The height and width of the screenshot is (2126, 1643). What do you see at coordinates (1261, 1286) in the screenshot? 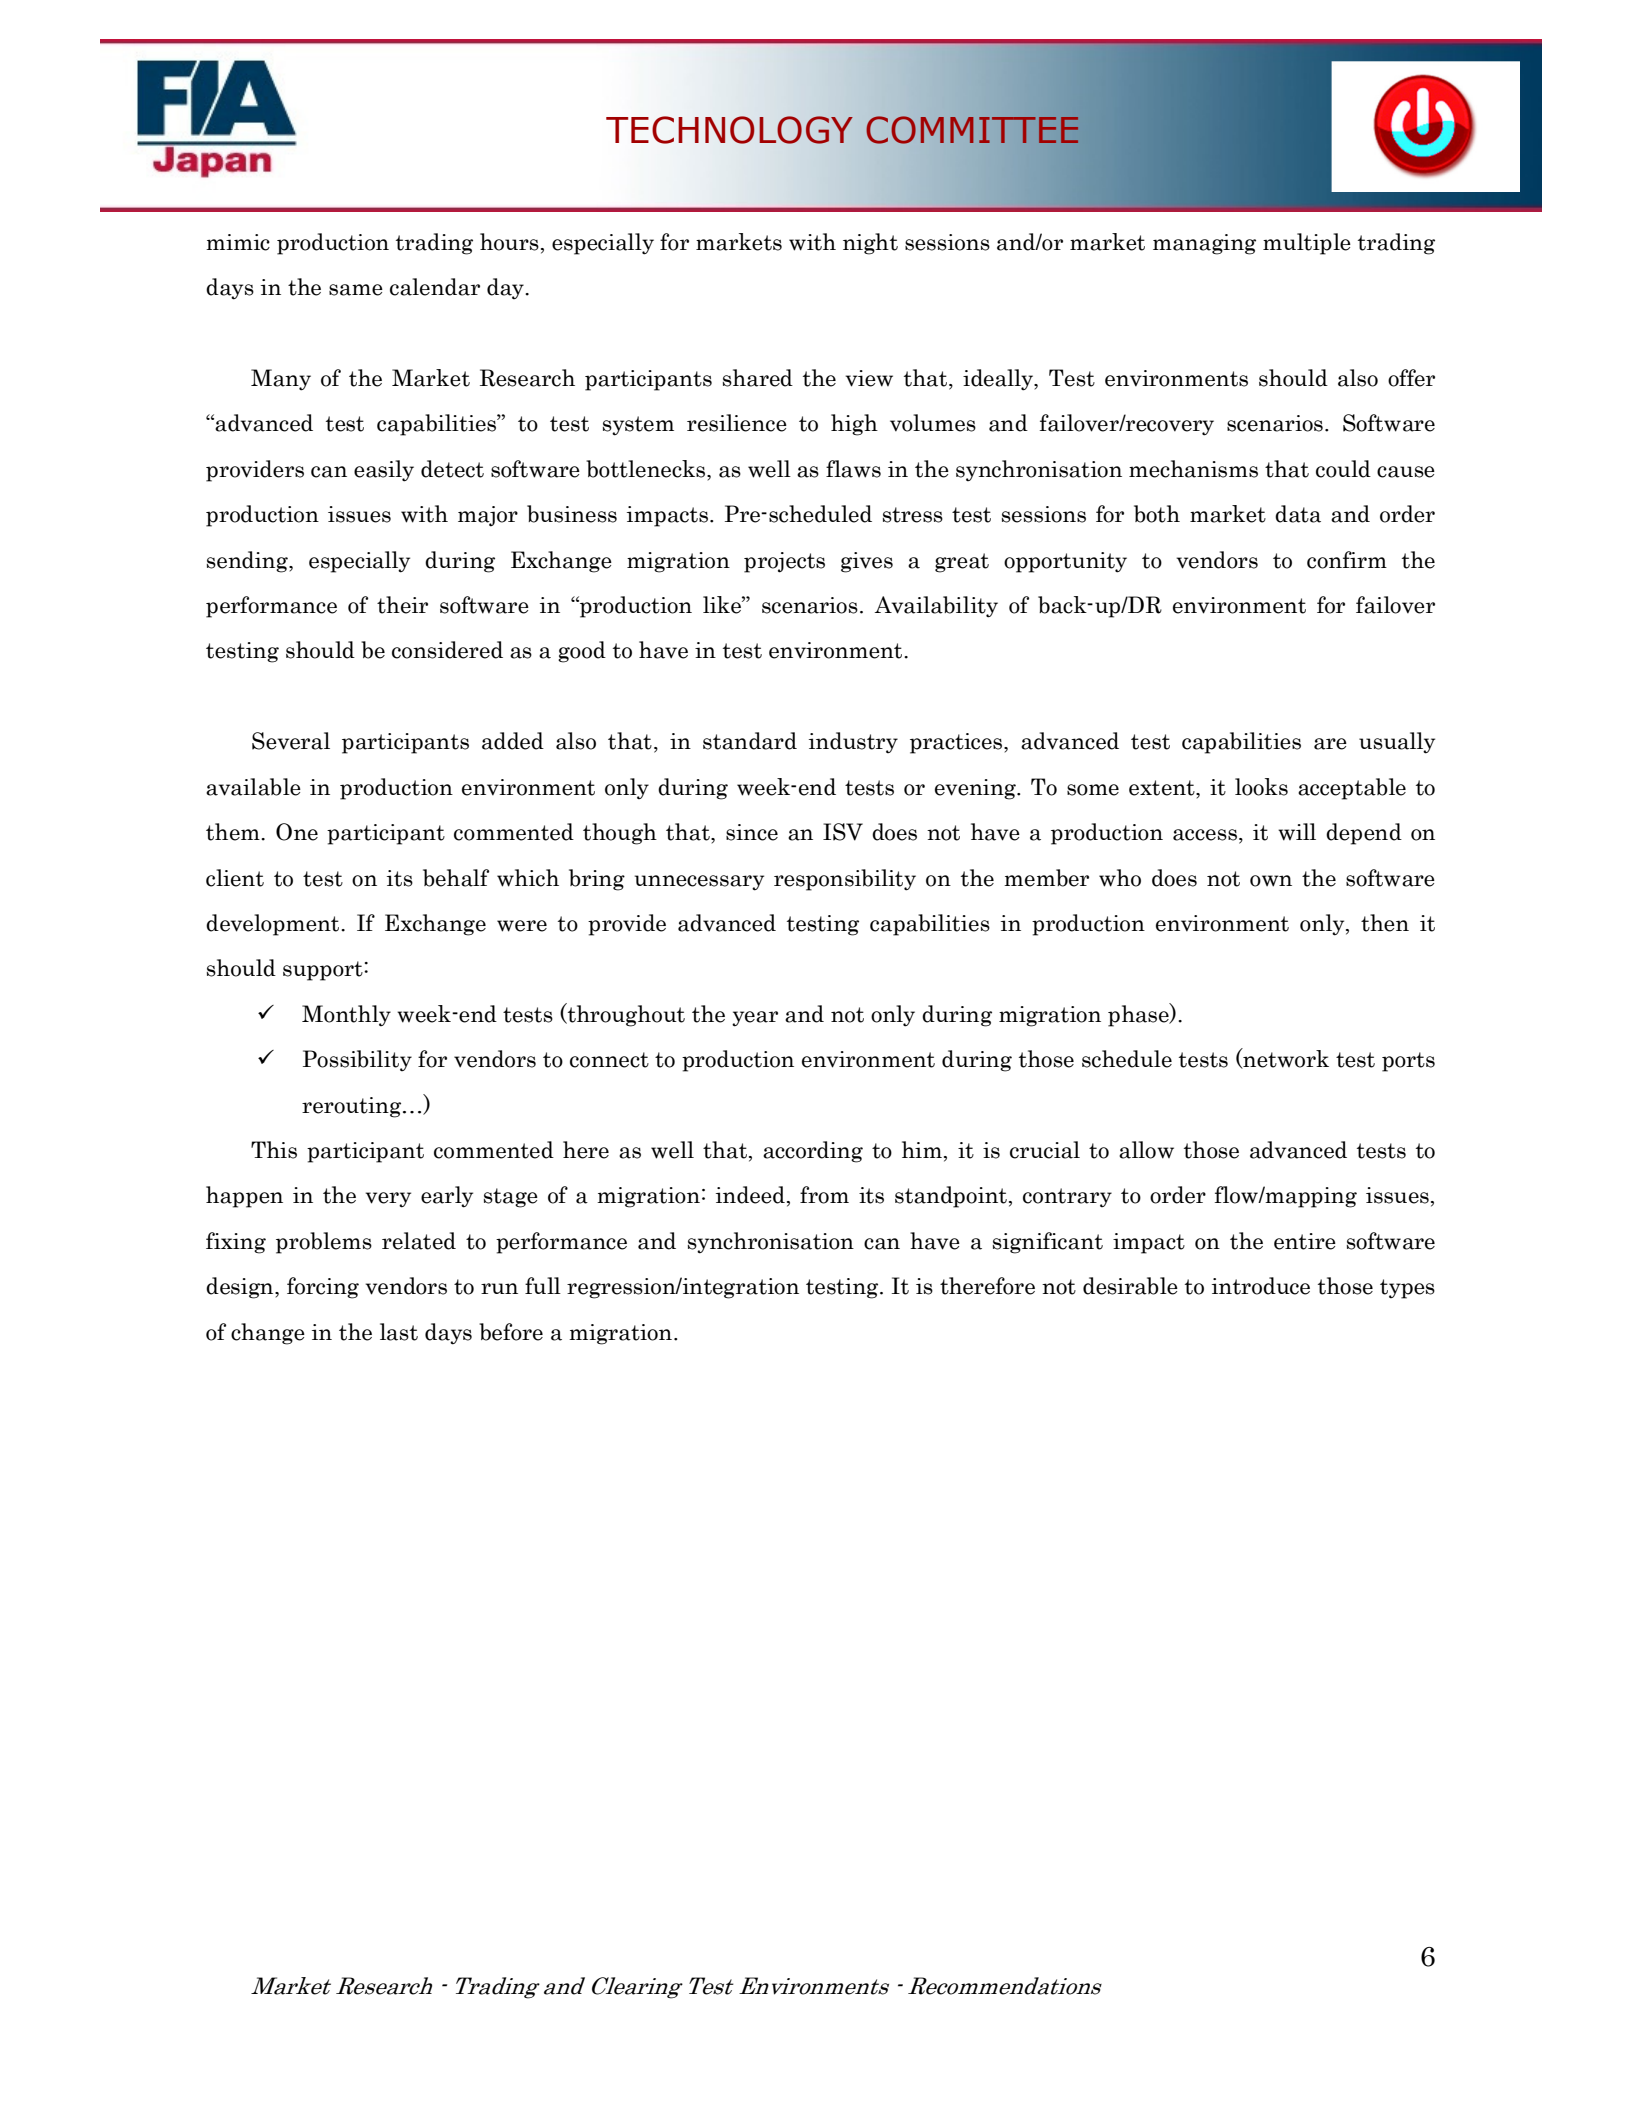
I see `introduce` at bounding box center [1261, 1286].
